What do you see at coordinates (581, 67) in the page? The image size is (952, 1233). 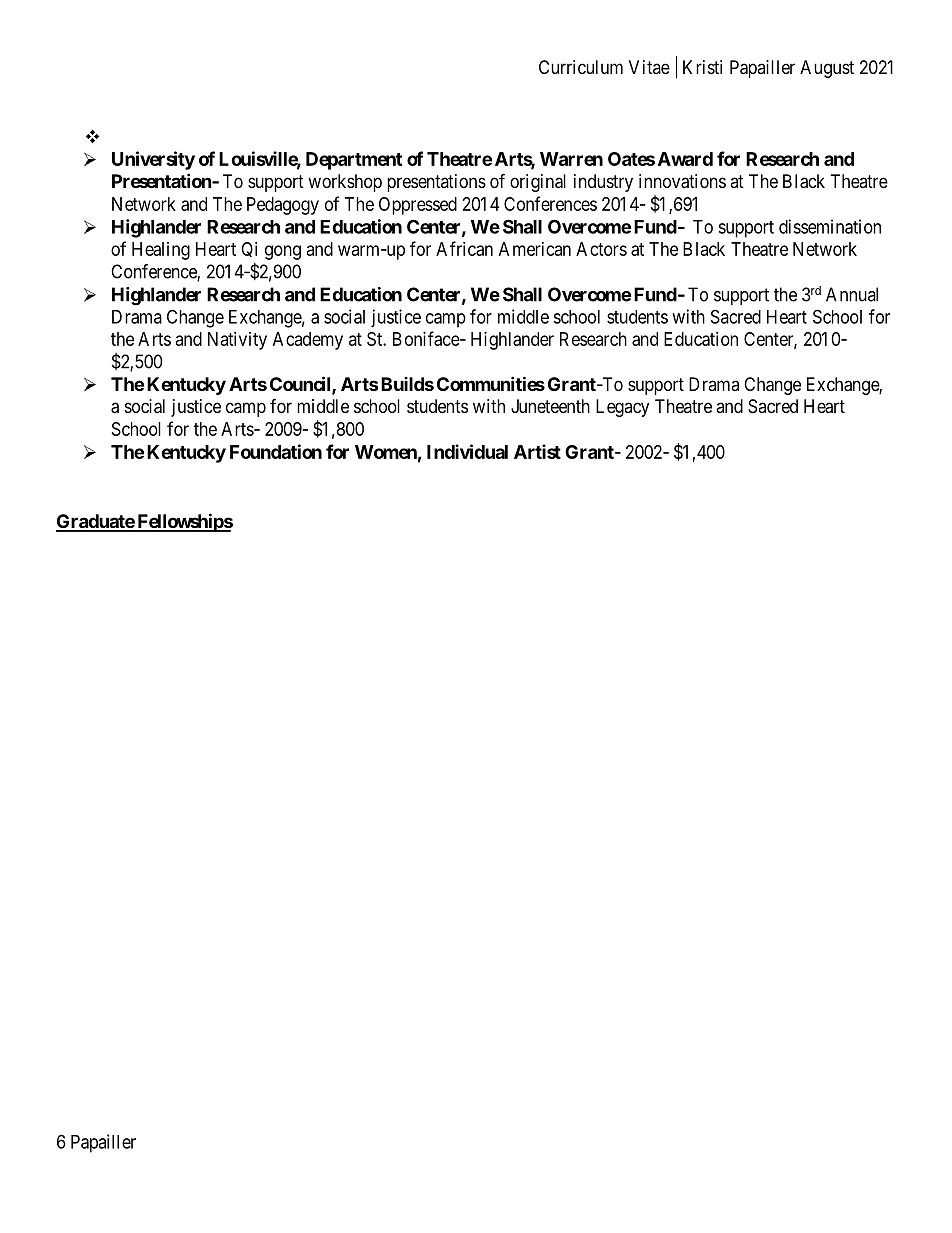 I see `Curriculum` at bounding box center [581, 67].
